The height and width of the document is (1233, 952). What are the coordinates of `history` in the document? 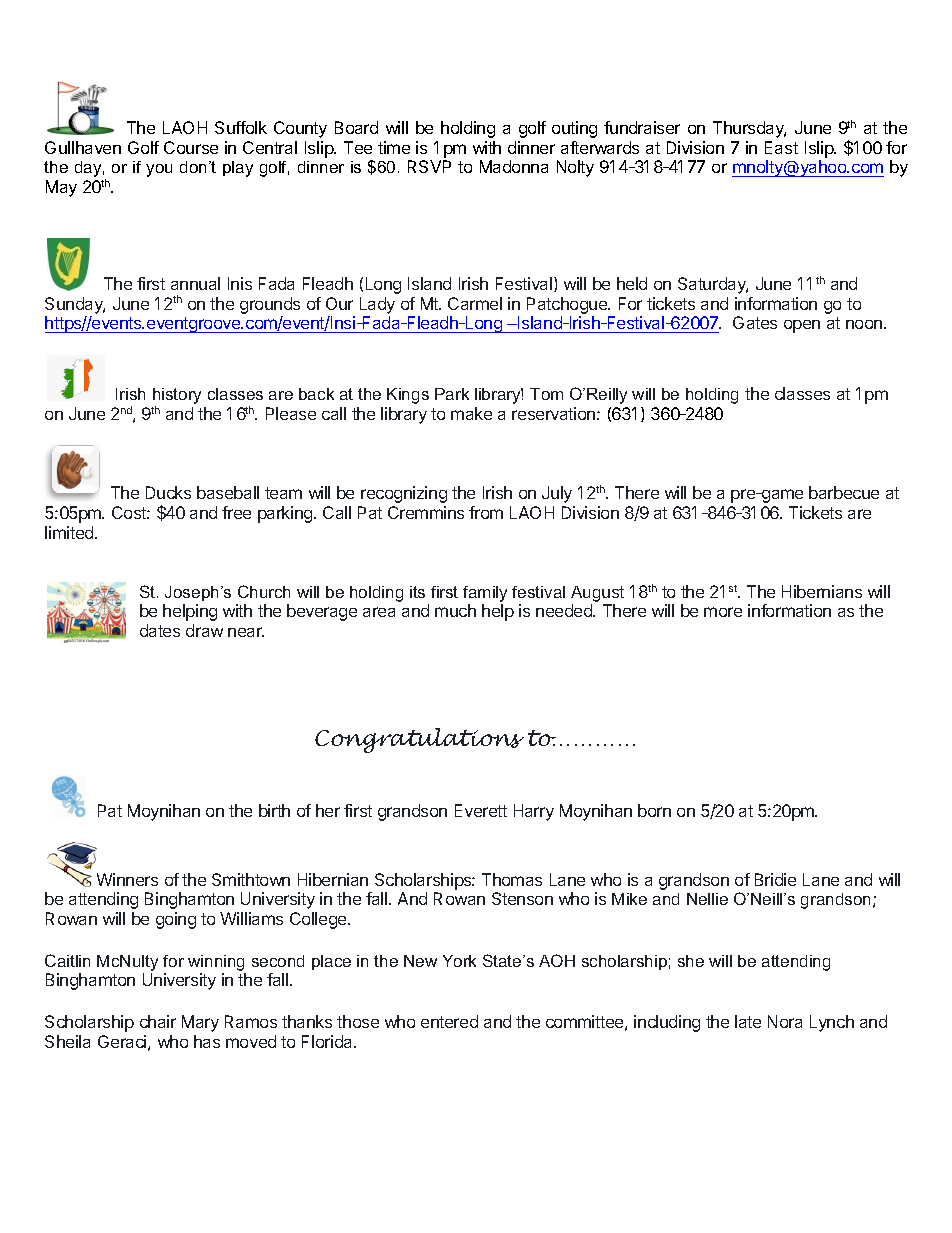 It's located at (177, 397).
